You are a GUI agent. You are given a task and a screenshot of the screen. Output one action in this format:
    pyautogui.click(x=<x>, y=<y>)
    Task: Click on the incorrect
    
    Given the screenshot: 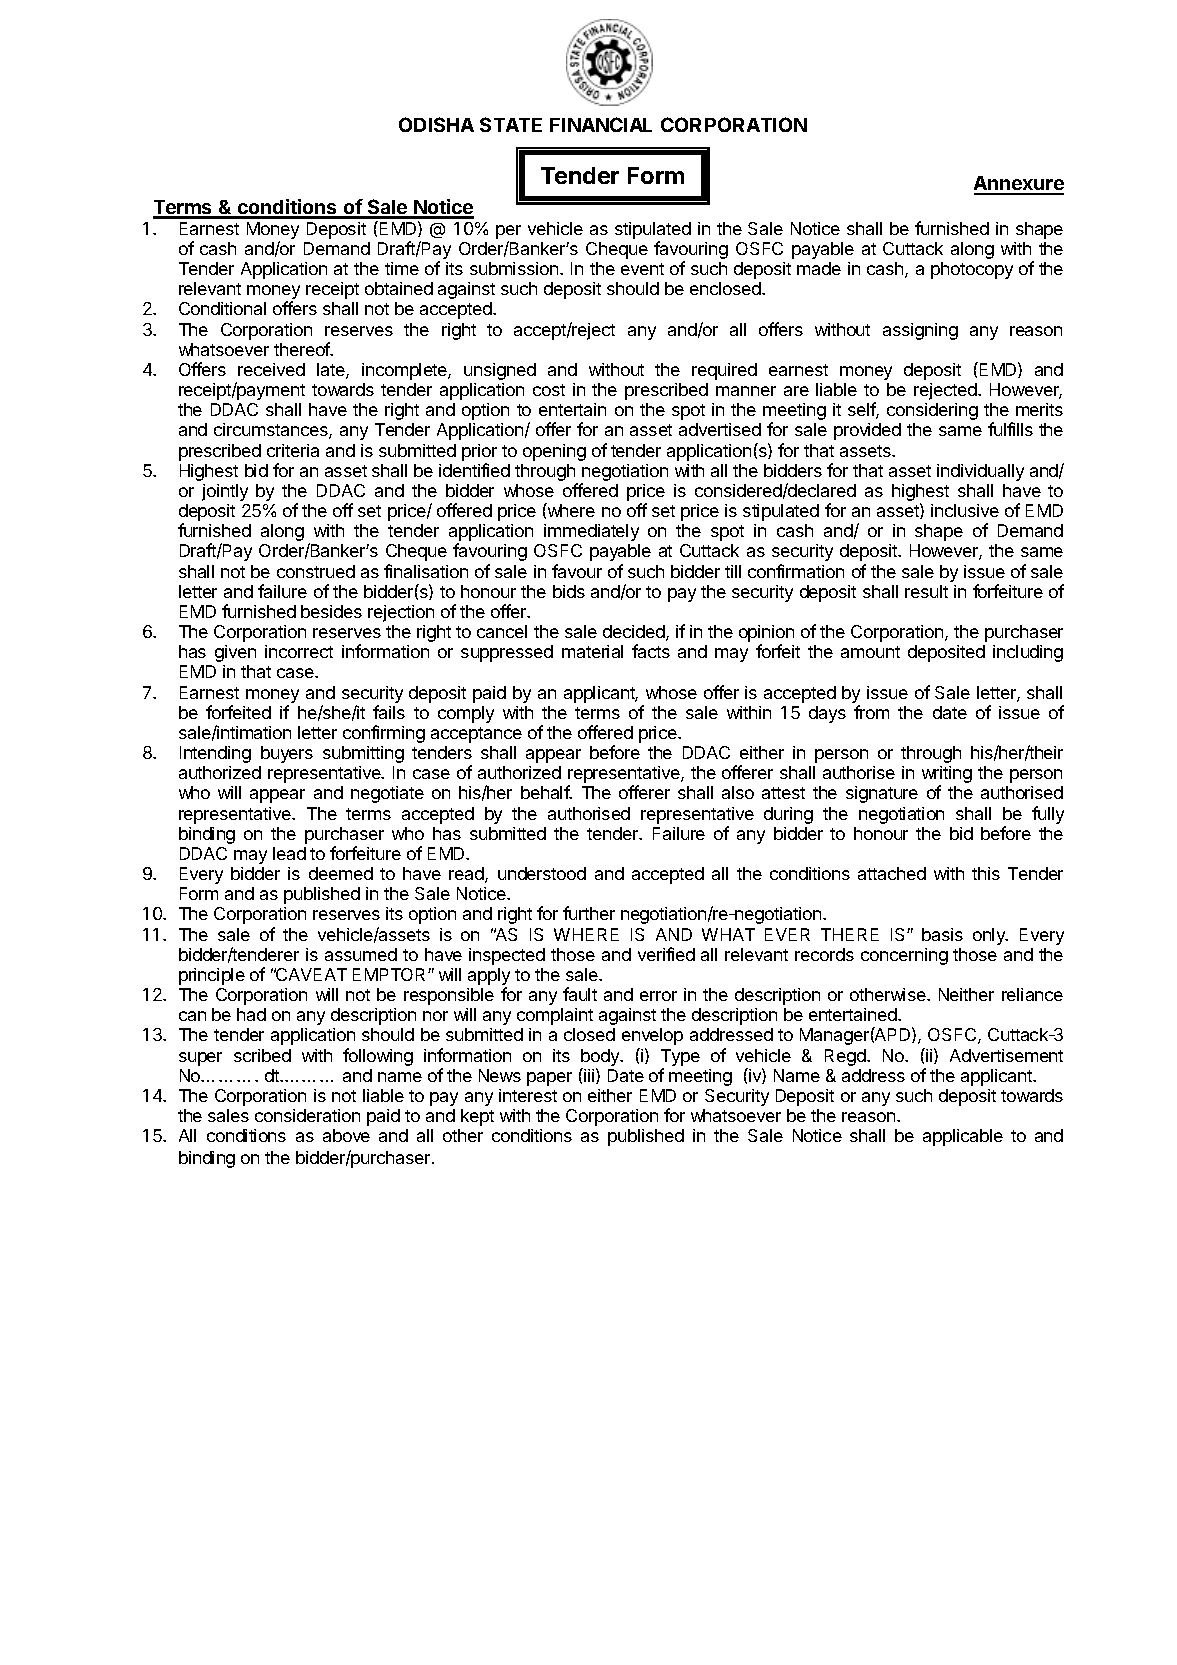 What is the action you would take?
    pyautogui.click(x=299, y=651)
